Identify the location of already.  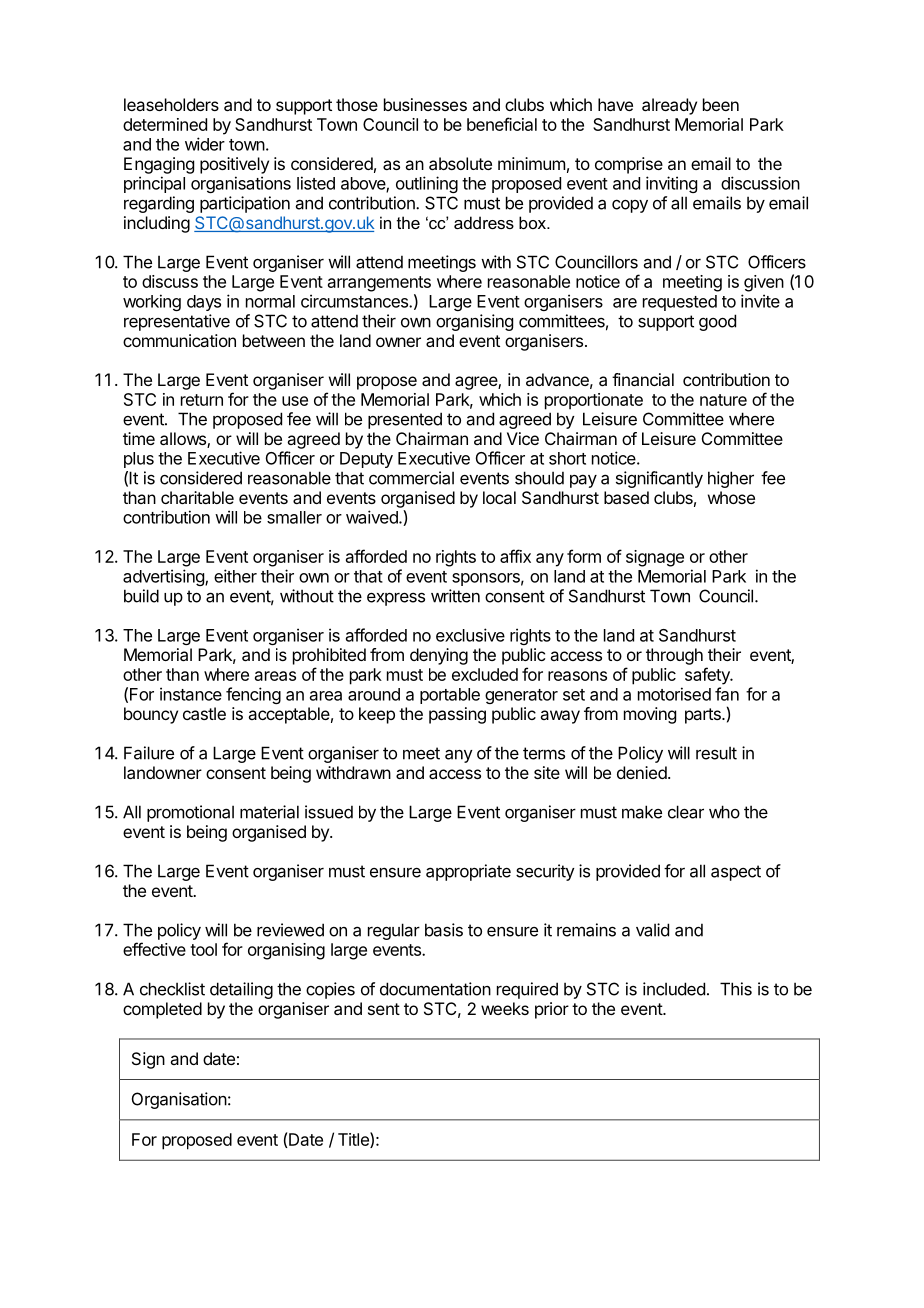
(669, 106).
